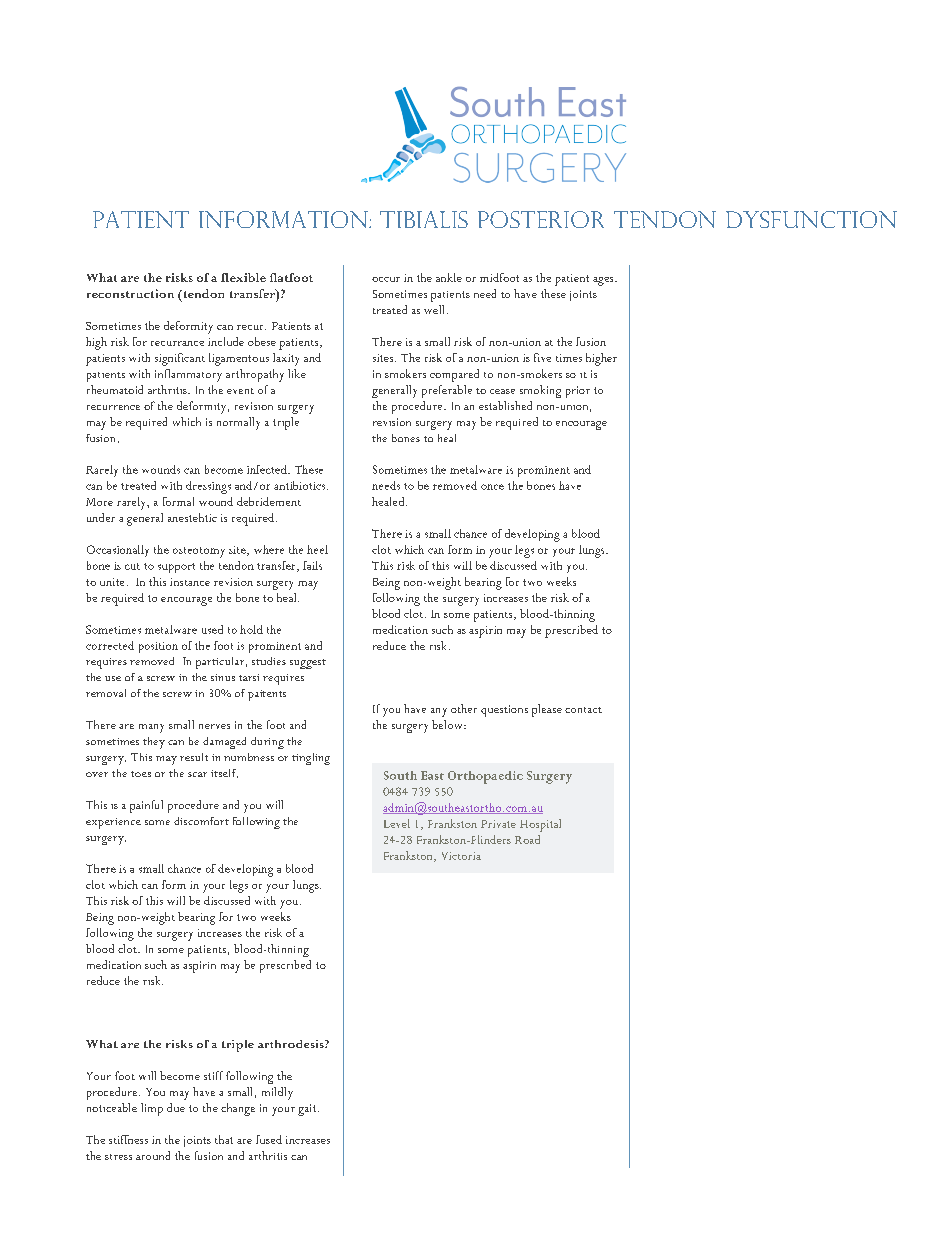 Image resolution: width=952 pixels, height=1233 pixels. What do you see at coordinates (312, 565) in the page?
I see `fails` at bounding box center [312, 565].
